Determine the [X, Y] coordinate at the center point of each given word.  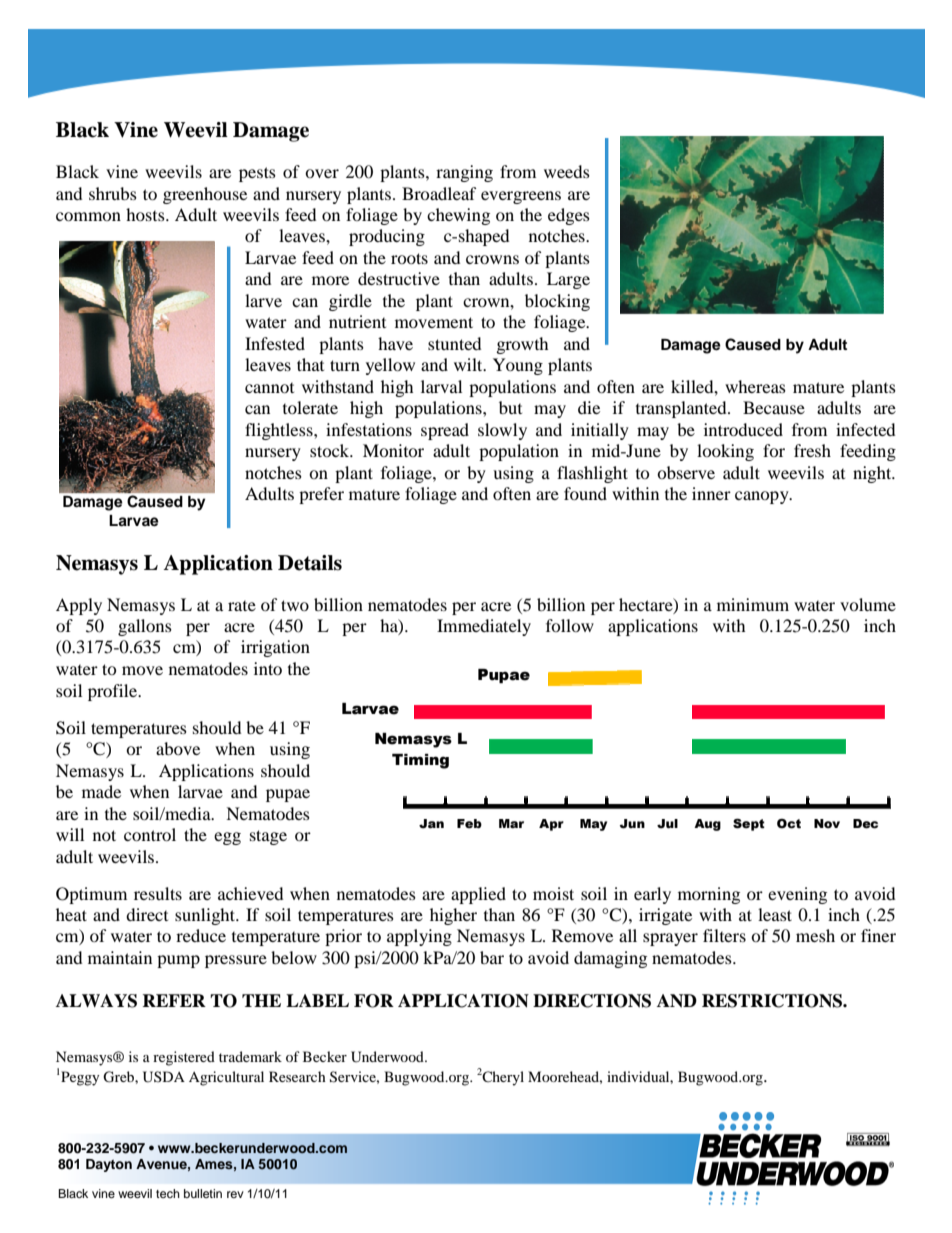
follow [570, 625]
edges [569, 216]
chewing [458, 216]
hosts [146, 214]
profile [114, 692]
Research [297, 1076]
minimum [753, 604]
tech [168, 1193]
